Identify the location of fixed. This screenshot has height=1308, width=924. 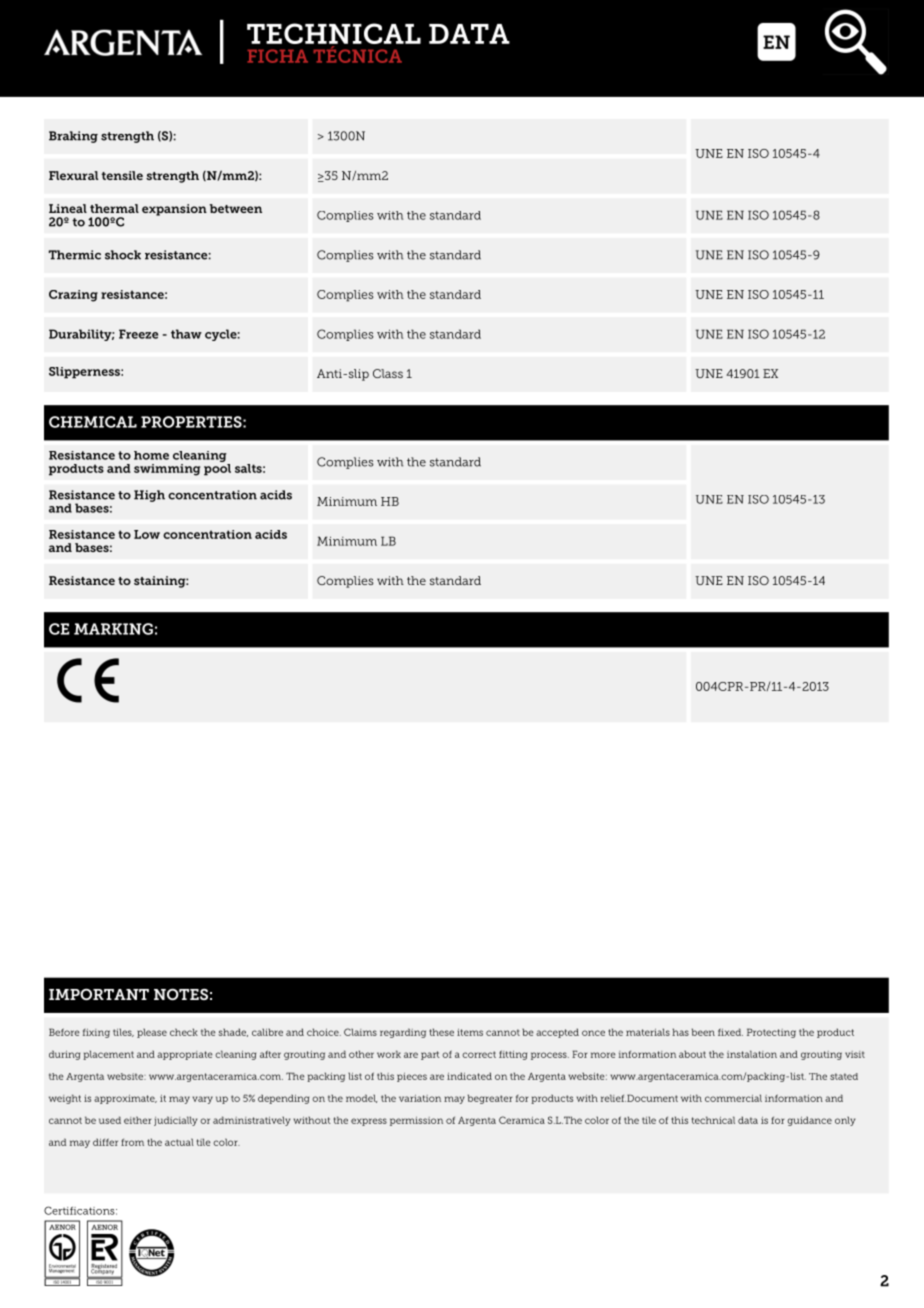
(730, 1032).
